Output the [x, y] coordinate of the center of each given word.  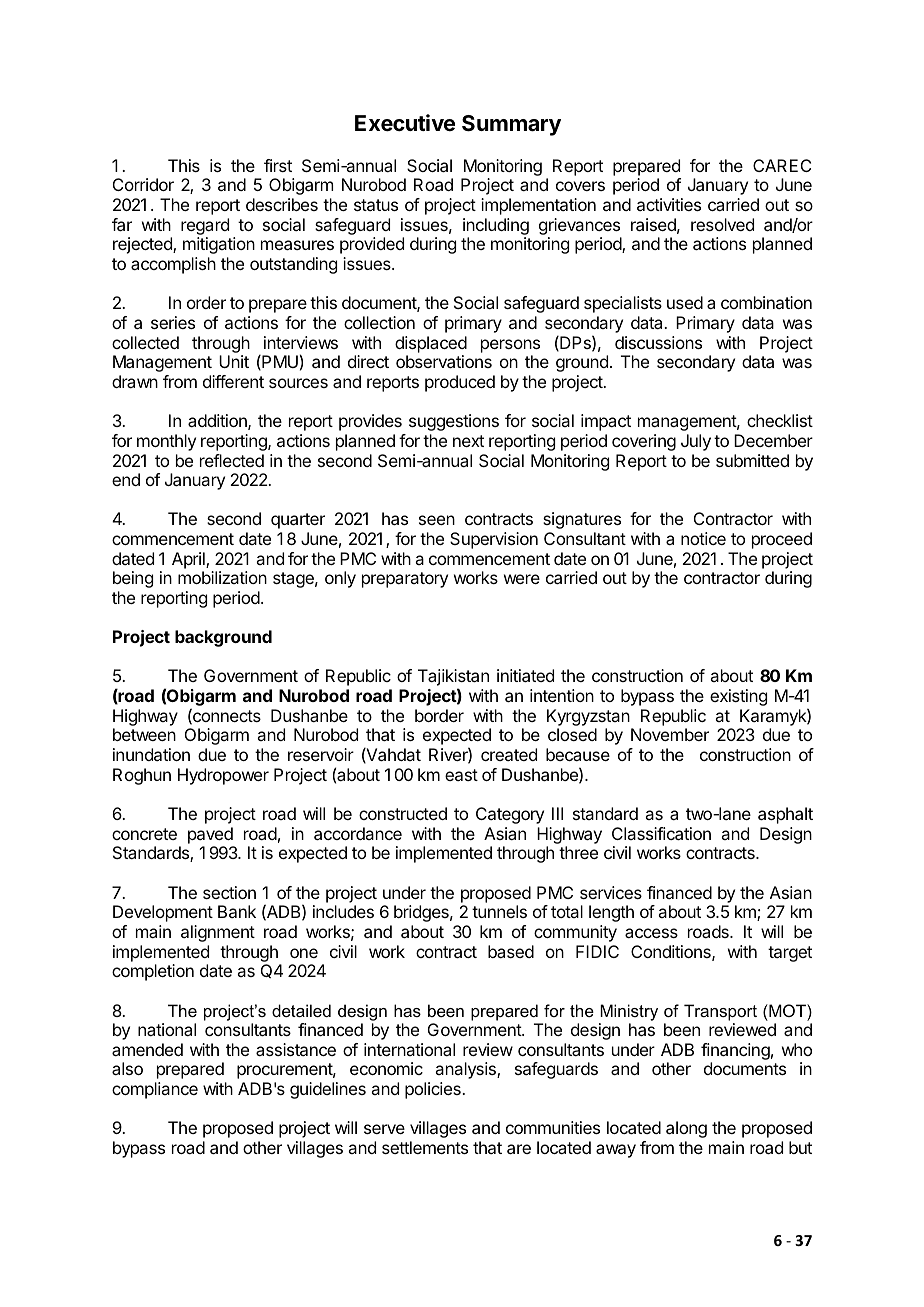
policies [434, 1090]
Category [510, 815]
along [686, 1129]
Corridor [143, 184]
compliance [155, 1090]
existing [738, 697]
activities [669, 204]
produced [460, 383]
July [696, 442]
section [229, 892]
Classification [661, 833]
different [233, 381]
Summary [511, 125]
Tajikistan [453, 679]
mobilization [222, 577]
